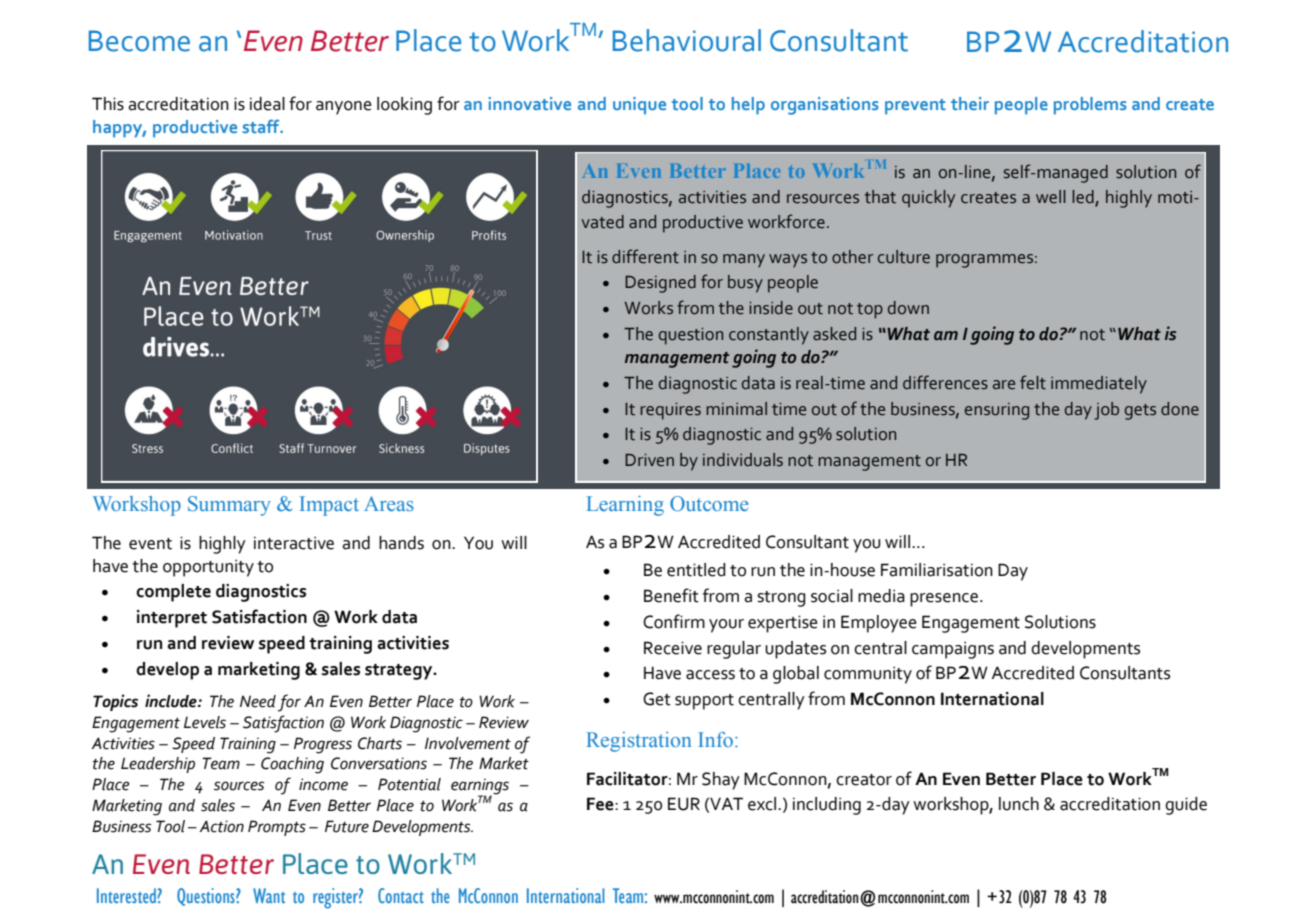 The height and width of the page is (924, 1308). What do you see at coordinates (267, 104) in the page?
I see `ideal` at bounding box center [267, 104].
